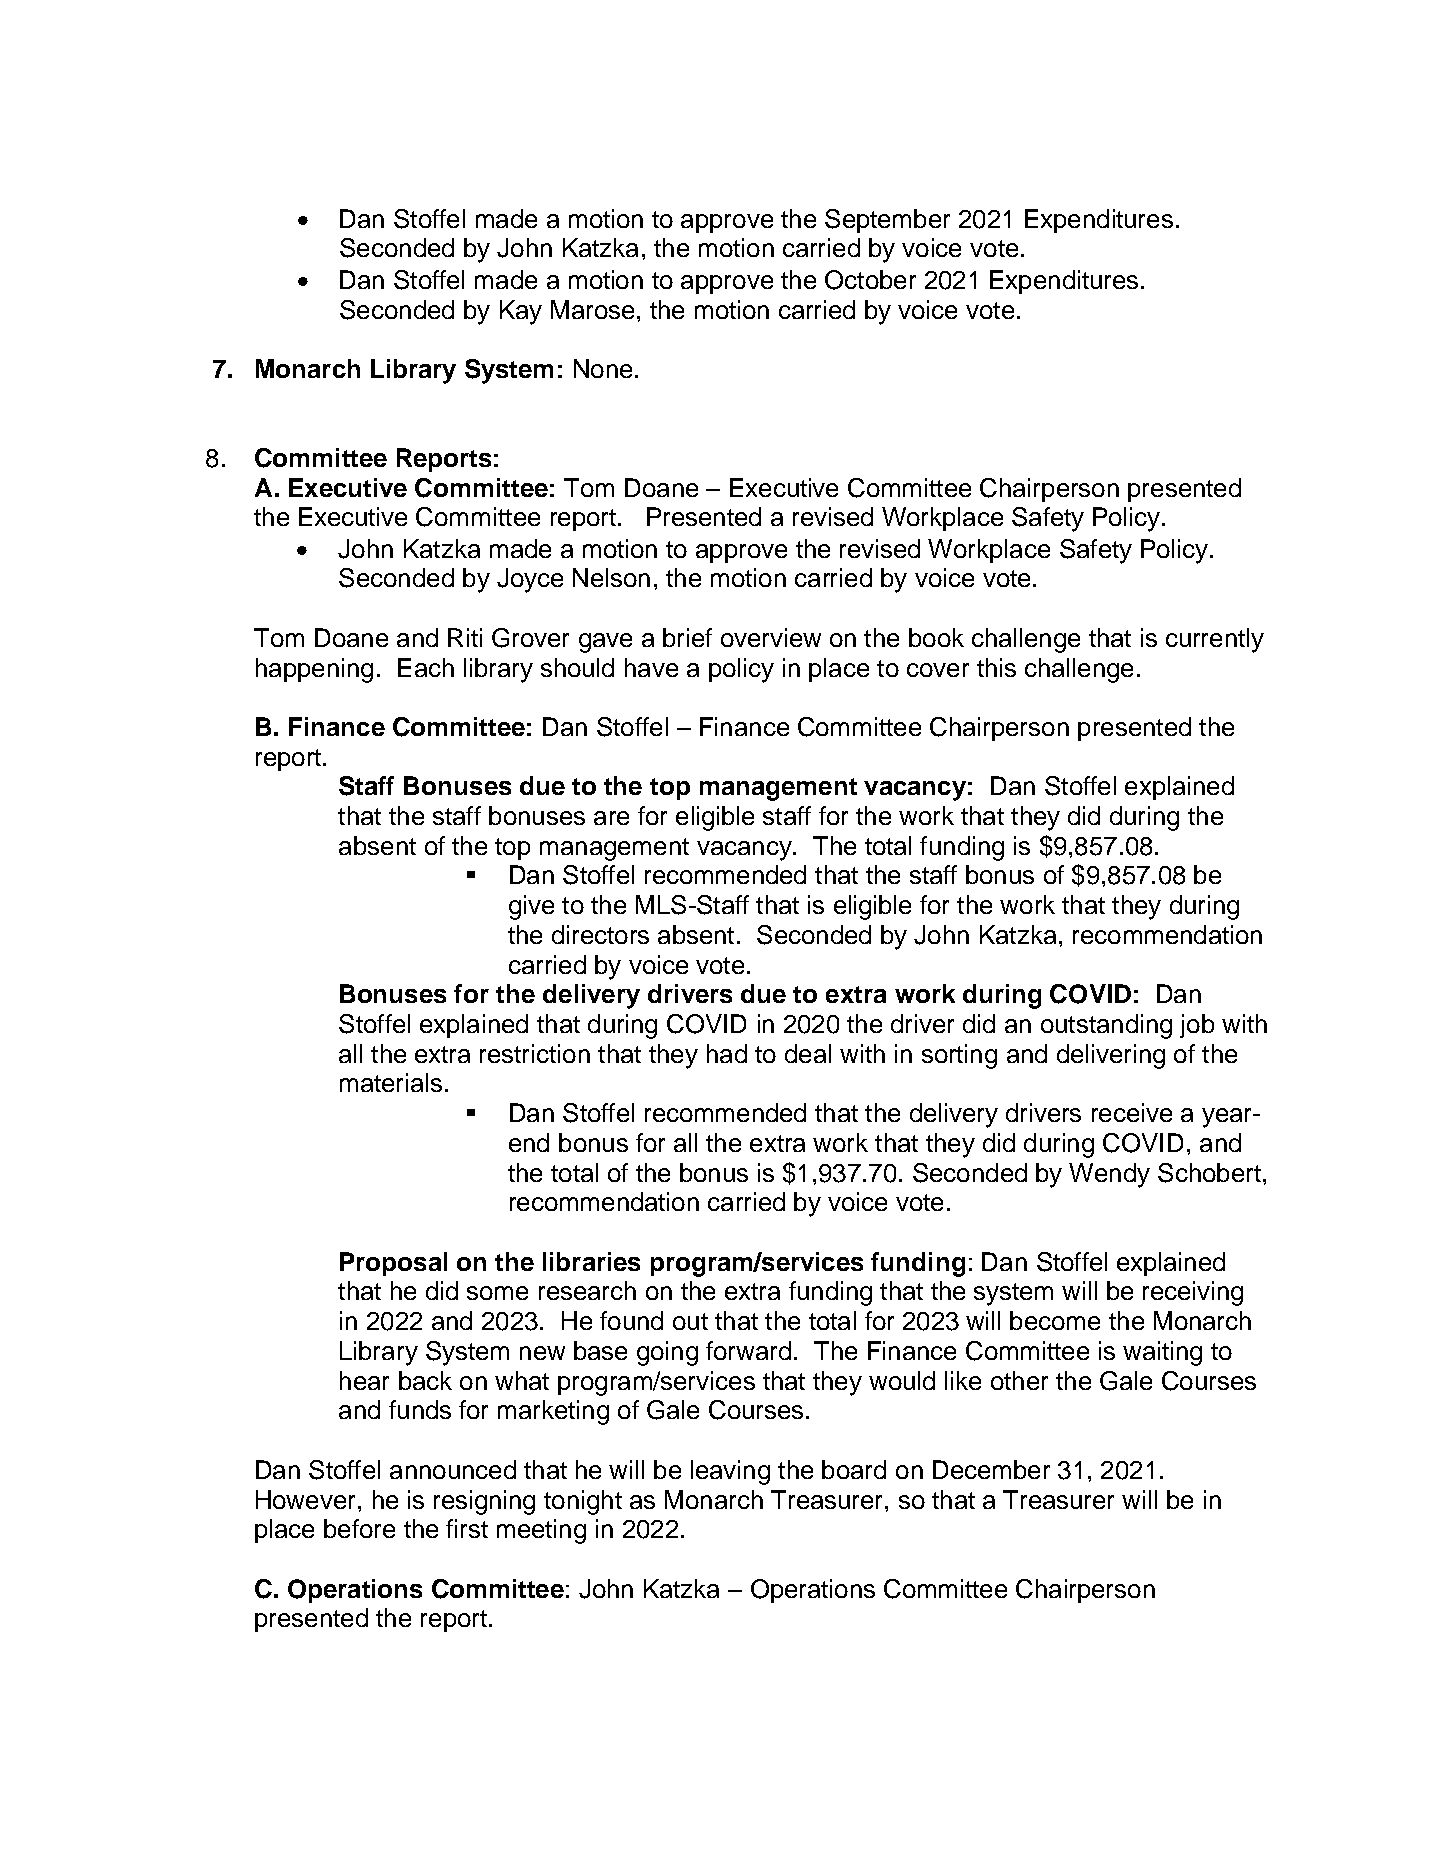  Describe the element at coordinates (1109, 1175) in the screenshot. I see `Wendy` at that location.
